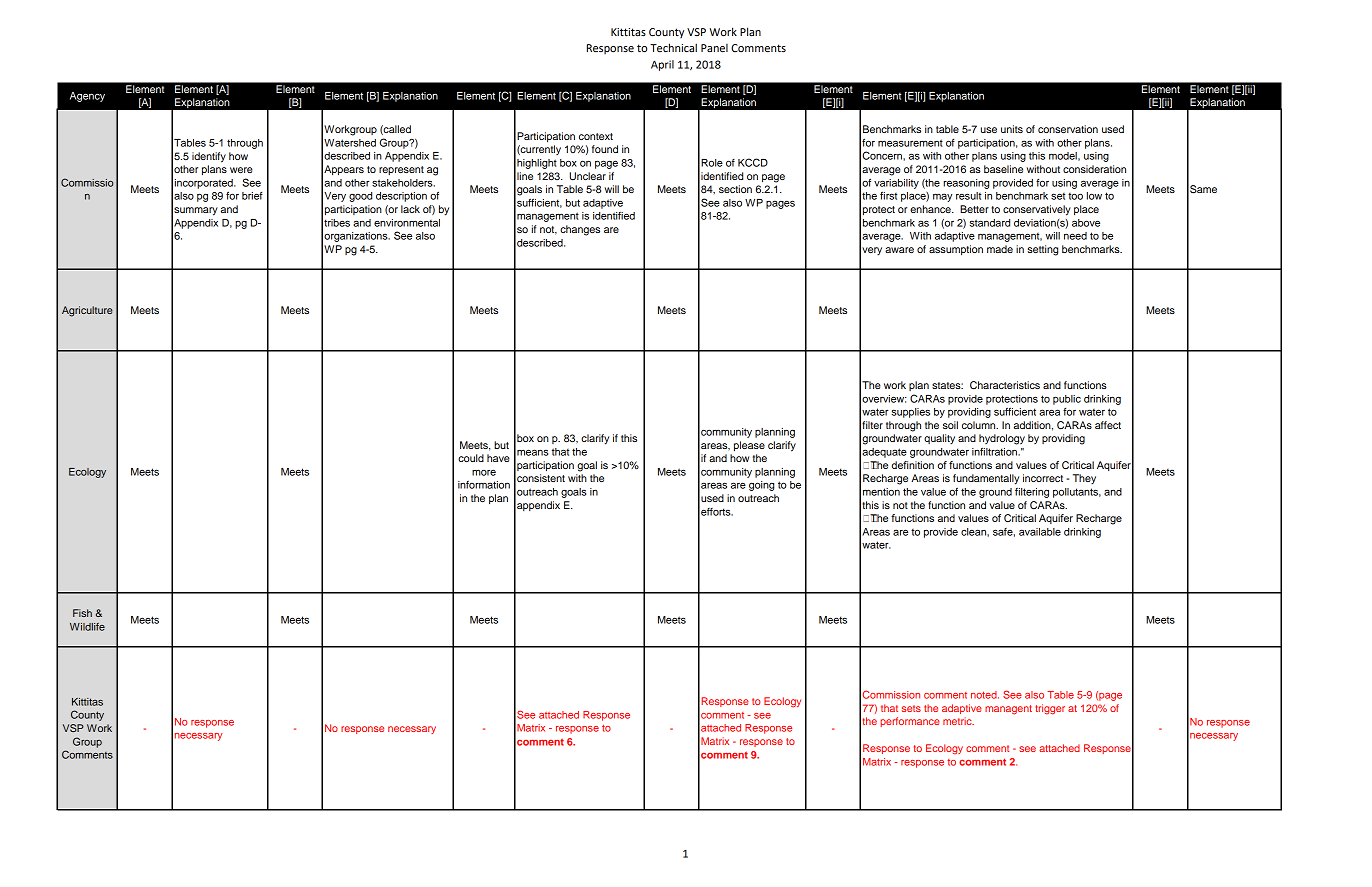 The image size is (1372, 887). I want to click on fundamentally, so click(986, 479).
